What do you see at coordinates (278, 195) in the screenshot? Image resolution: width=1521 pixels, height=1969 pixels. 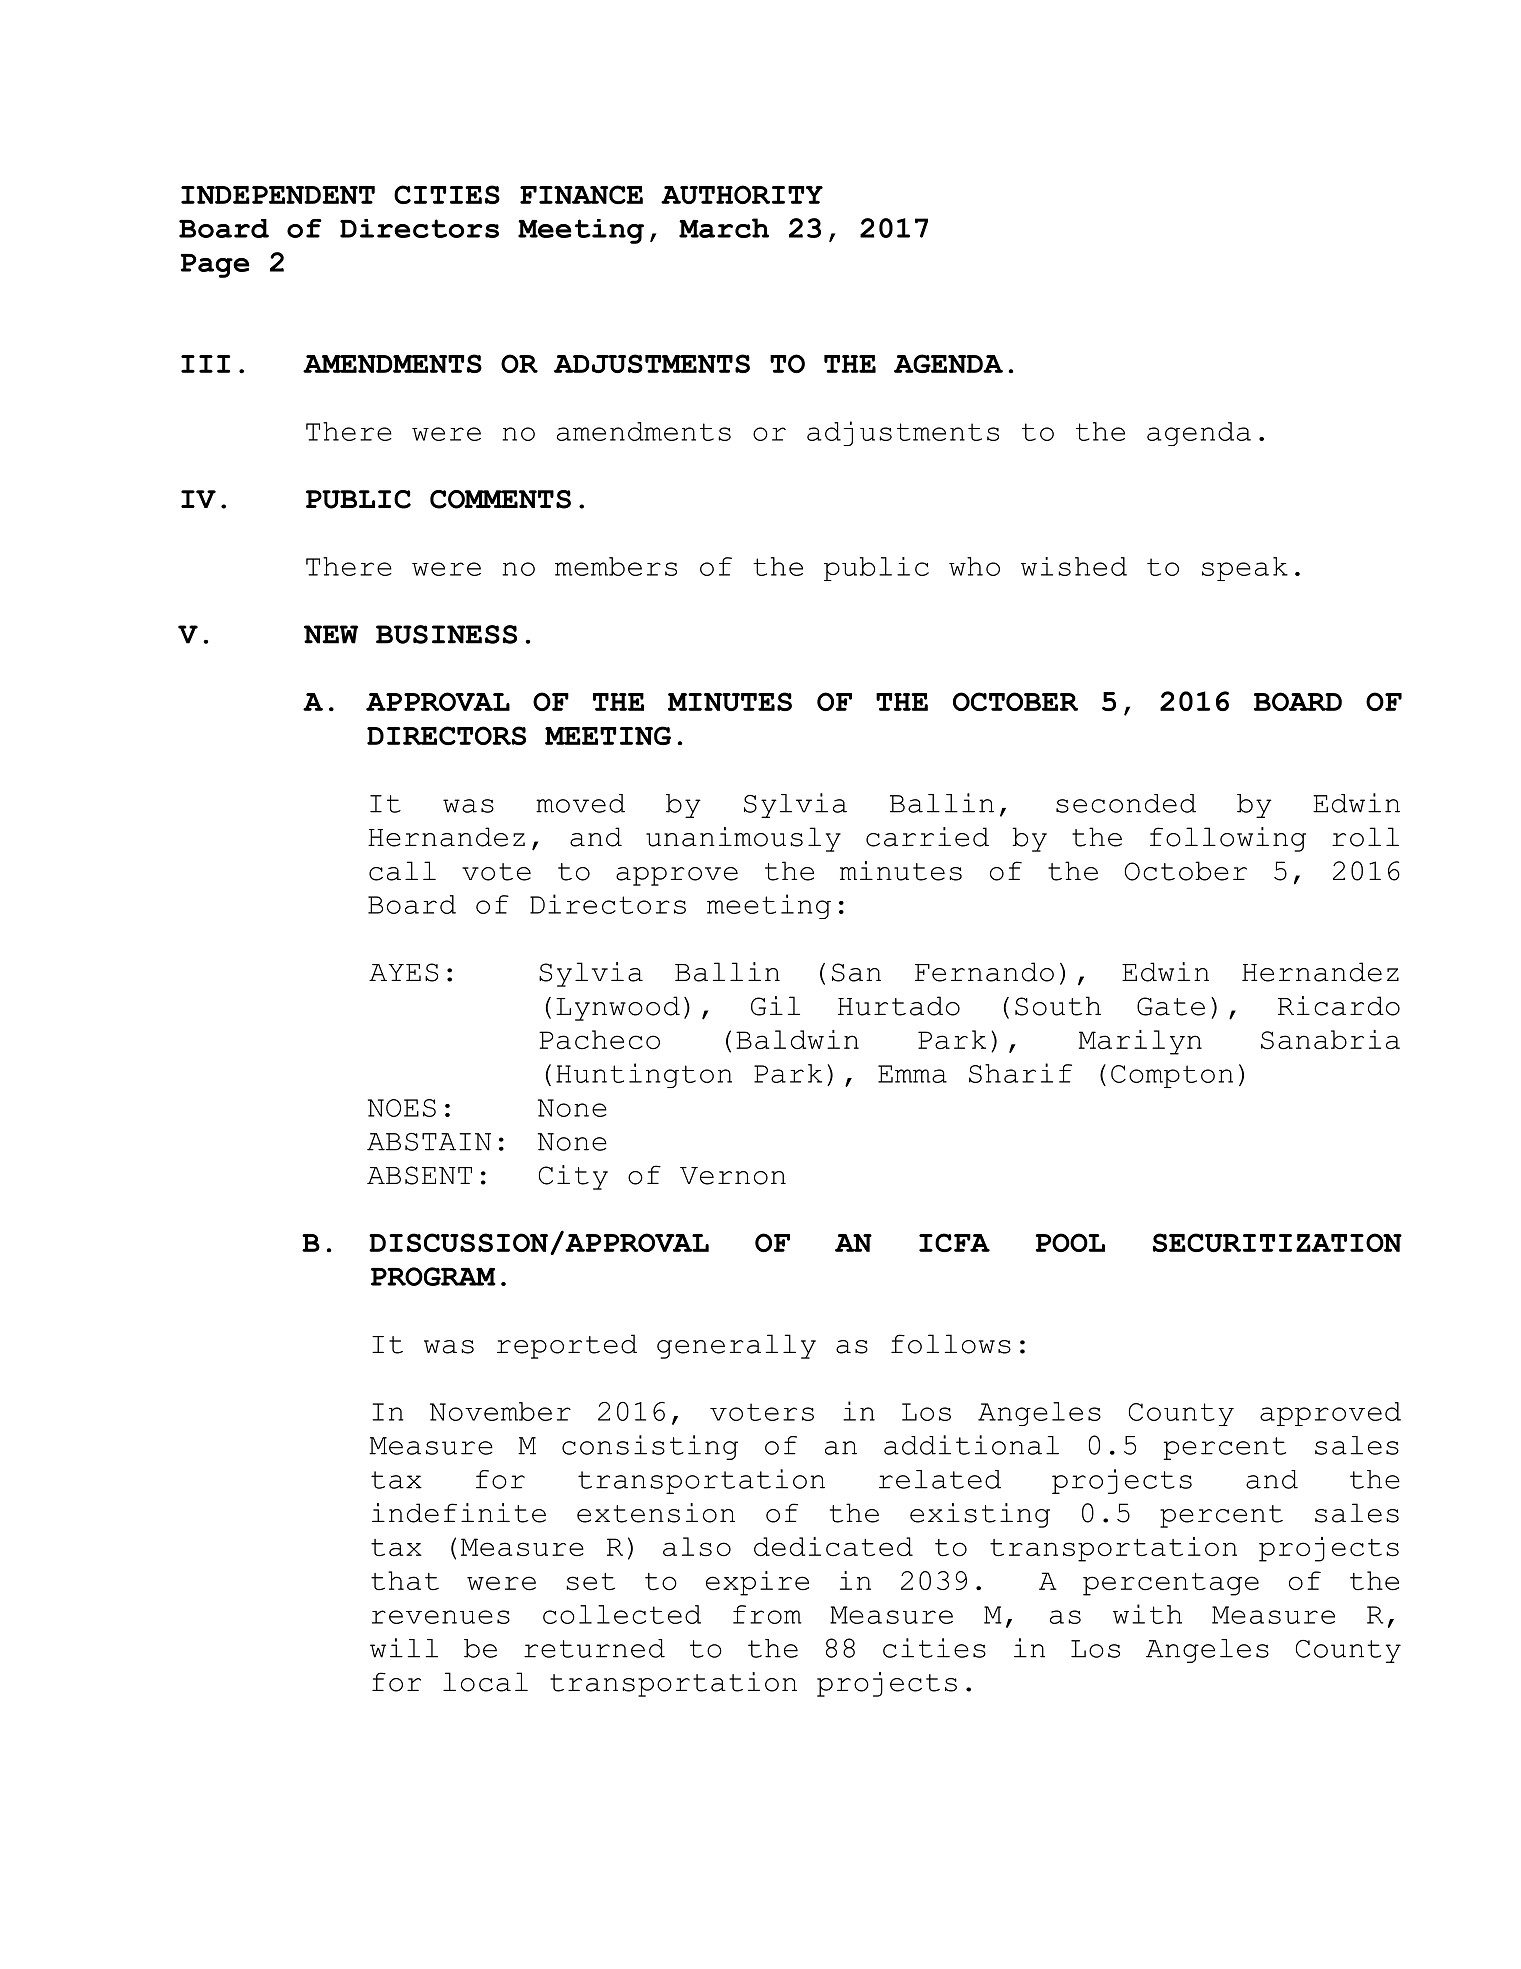 I see `INDEPENDENT` at bounding box center [278, 195].
